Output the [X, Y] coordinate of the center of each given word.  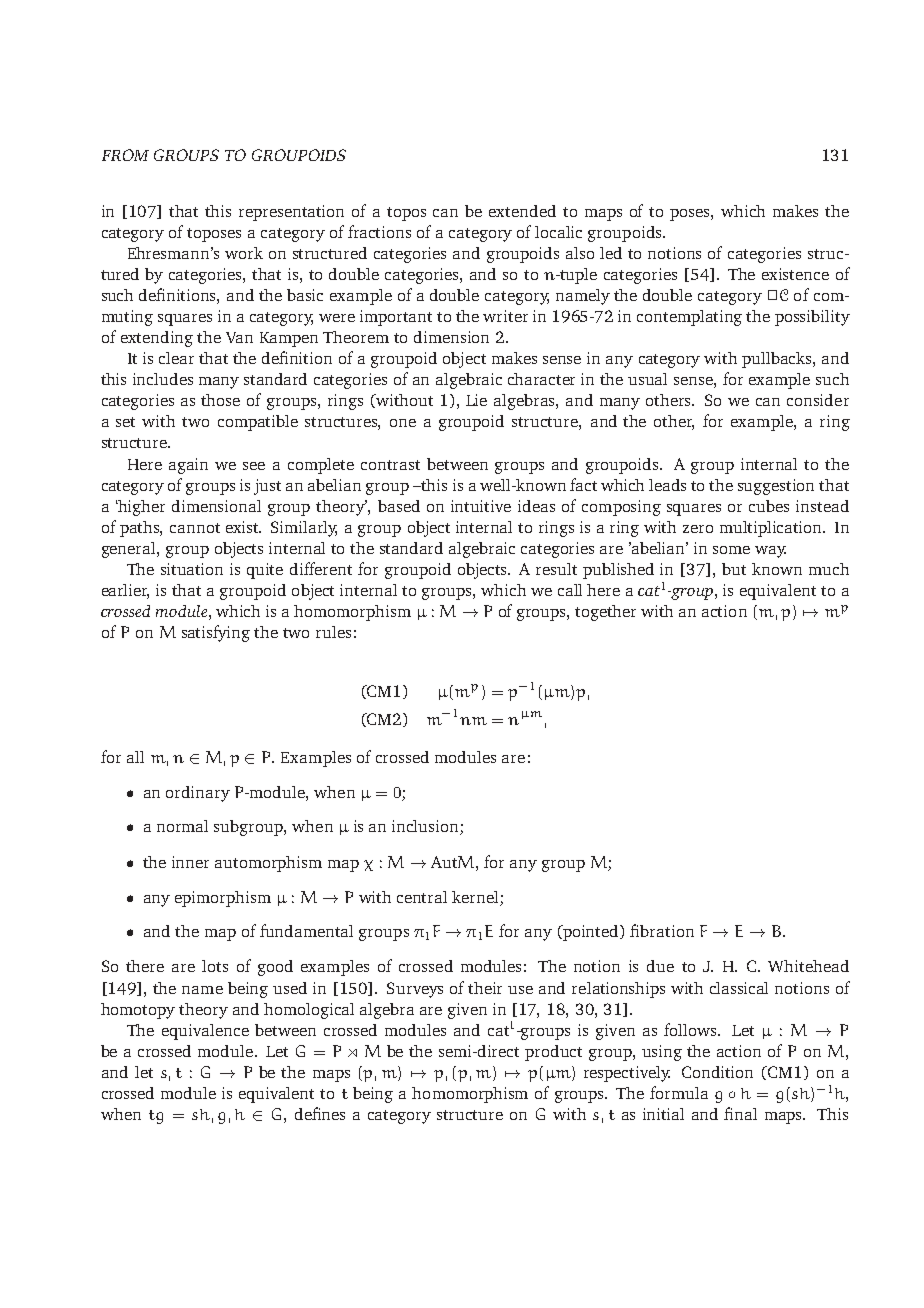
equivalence [205, 1032]
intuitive [481, 506]
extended [522, 211]
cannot [195, 528]
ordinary [198, 794]
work [244, 253]
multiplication [772, 529]
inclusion [426, 827]
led [611, 253]
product [553, 1053]
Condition [717, 1072]
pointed [591, 933]
